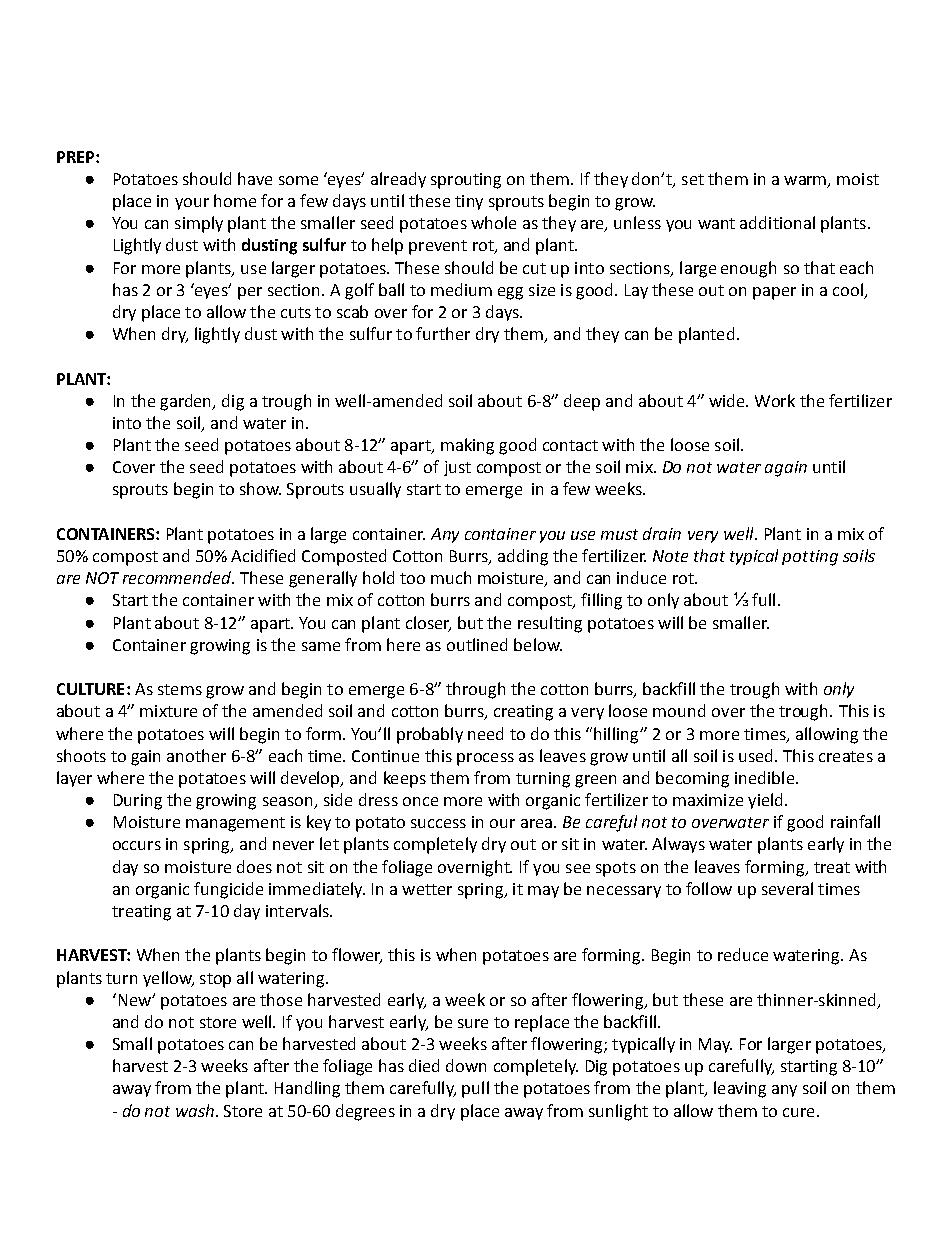 This screenshot has height=1233, width=952. What do you see at coordinates (427, 889) in the screenshot?
I see `wetter` at bounding box center [427, 889].
